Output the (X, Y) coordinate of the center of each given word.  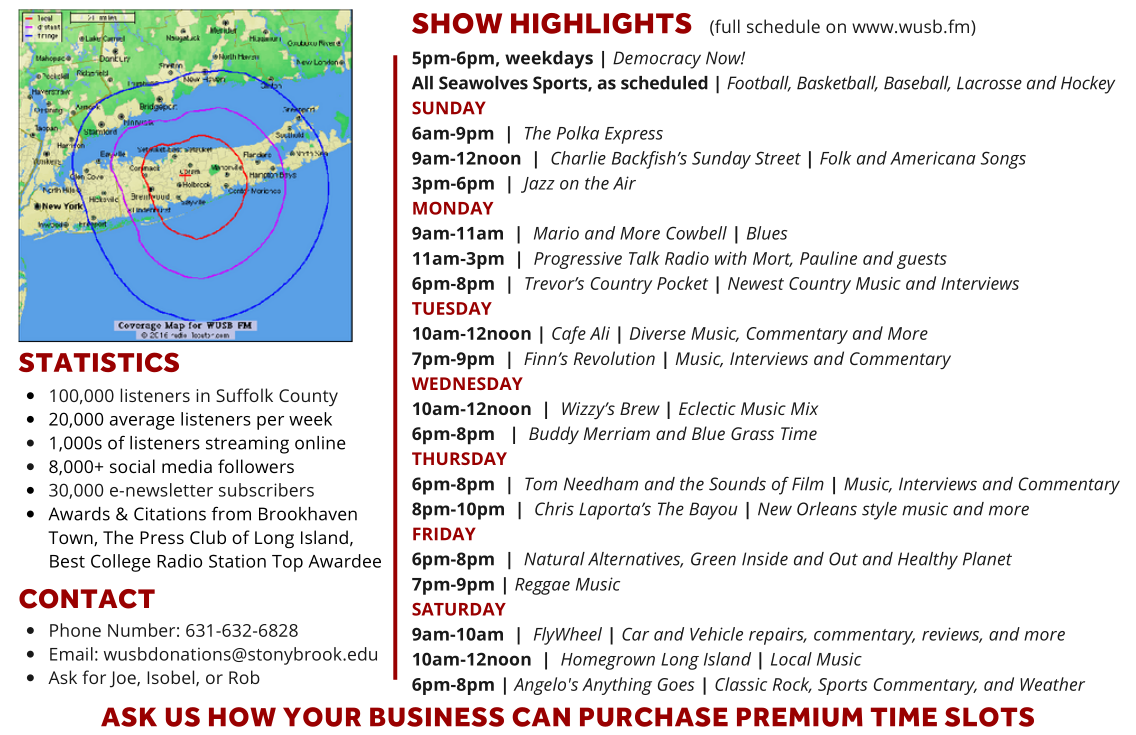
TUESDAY (452, 308)
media (187, 466)
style (879, 511)
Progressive (578, 260)
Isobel (172, 678)
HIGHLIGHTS (601, 23)
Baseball (917, 84)
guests (922, 261)
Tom (541, 484)
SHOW (457, 23)
